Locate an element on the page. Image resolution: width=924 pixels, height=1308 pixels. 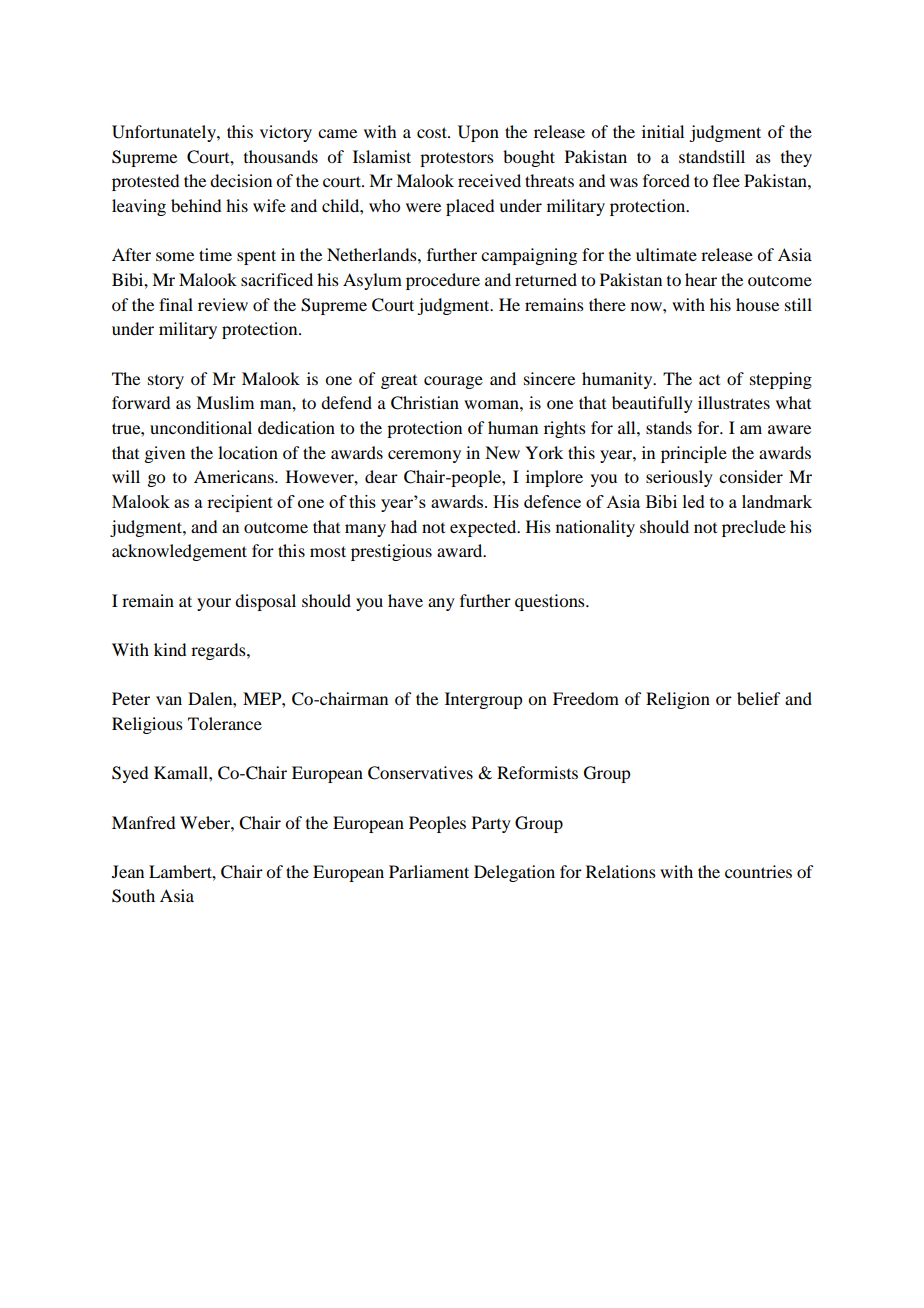
unconditional is located at coordinates (201, 427).
